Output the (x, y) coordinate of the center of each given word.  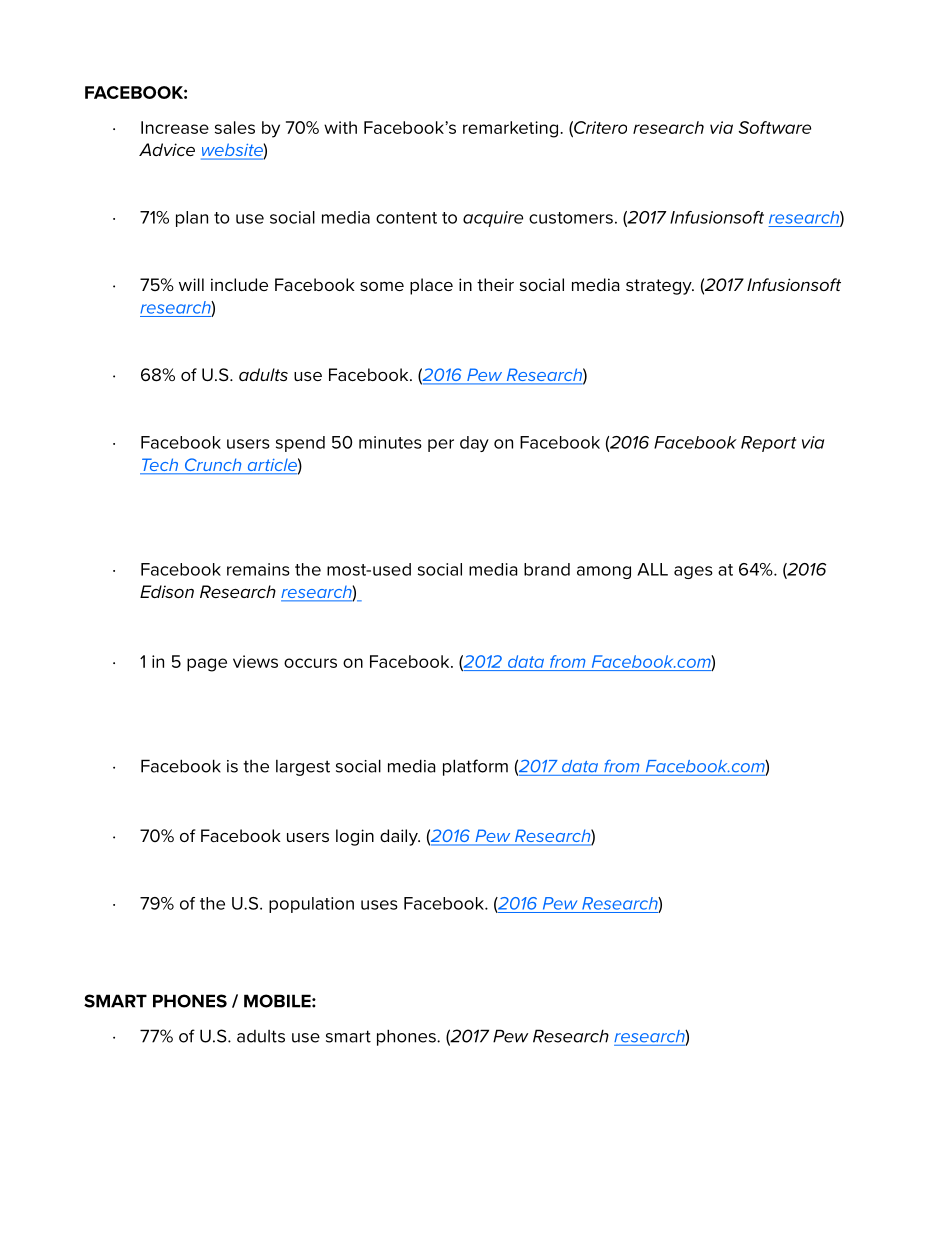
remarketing (512, 129)
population (311, 905)
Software (774, 127)
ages (693, 572)
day (474, 444)
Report (768, 444)
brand (547, 569)
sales (235, 127)
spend (300, 444)
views (255, 661)
